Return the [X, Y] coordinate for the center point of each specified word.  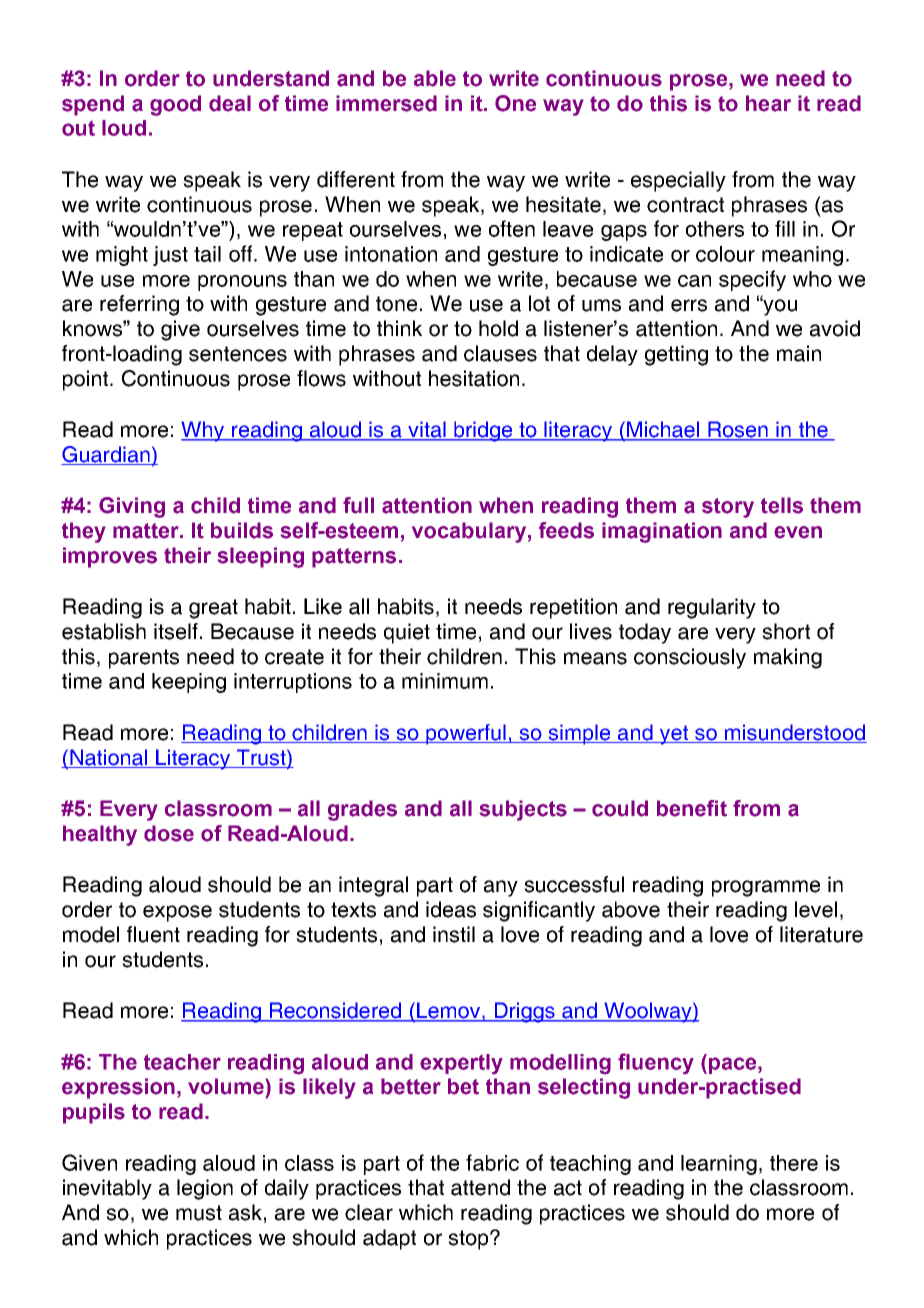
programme [766, 888]
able [435, 78]
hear [768, 103]
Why [204, 431]
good [175, 105]
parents [144, 659]
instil [454, 934]
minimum [445, 681]
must [199, 1213]
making [788, 658]
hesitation [474, 378]
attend [480, 1187]
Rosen [738, 430]
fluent [153, 934]
